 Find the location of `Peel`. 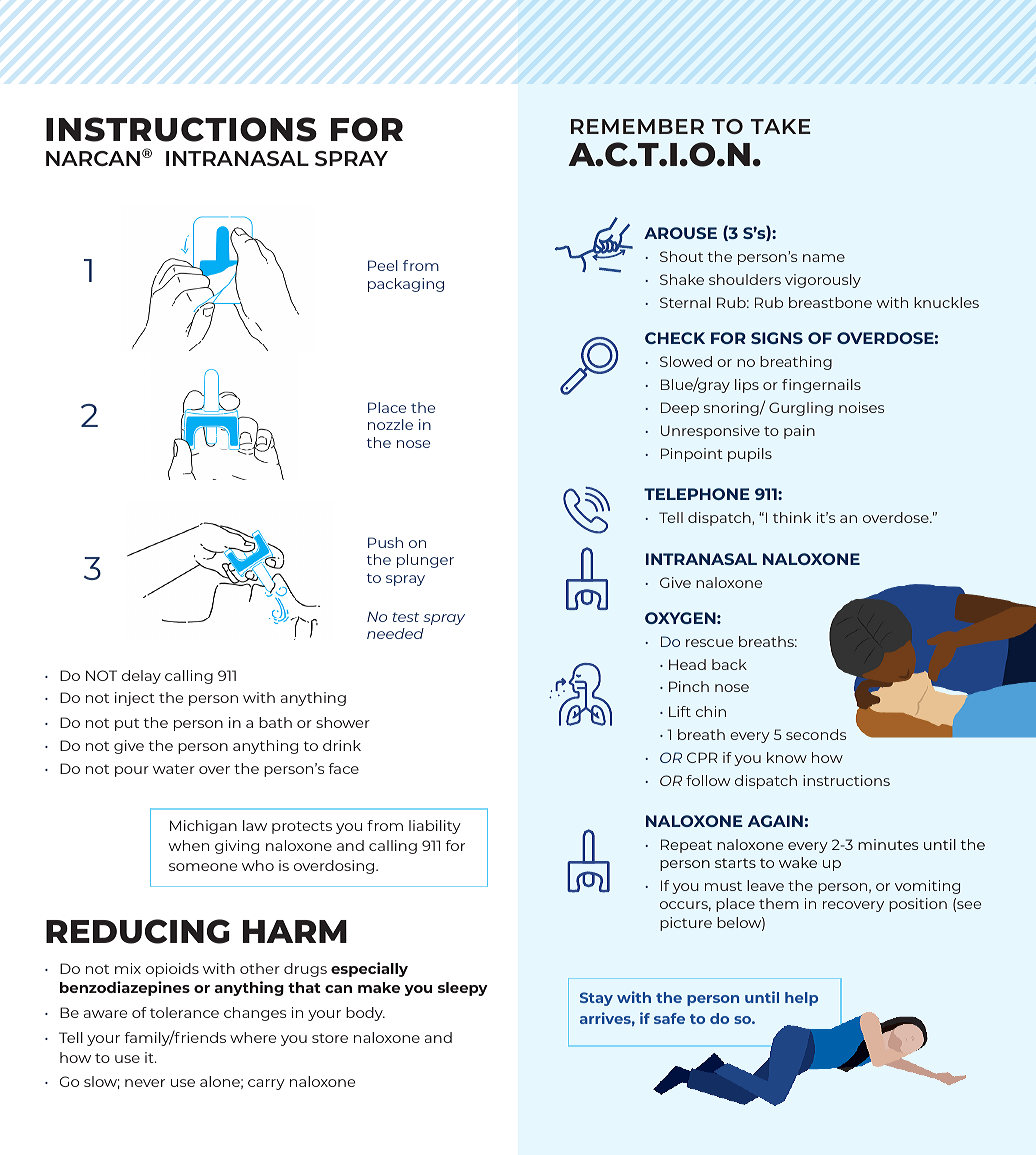

Peel is located at coordinates (383, 265).
